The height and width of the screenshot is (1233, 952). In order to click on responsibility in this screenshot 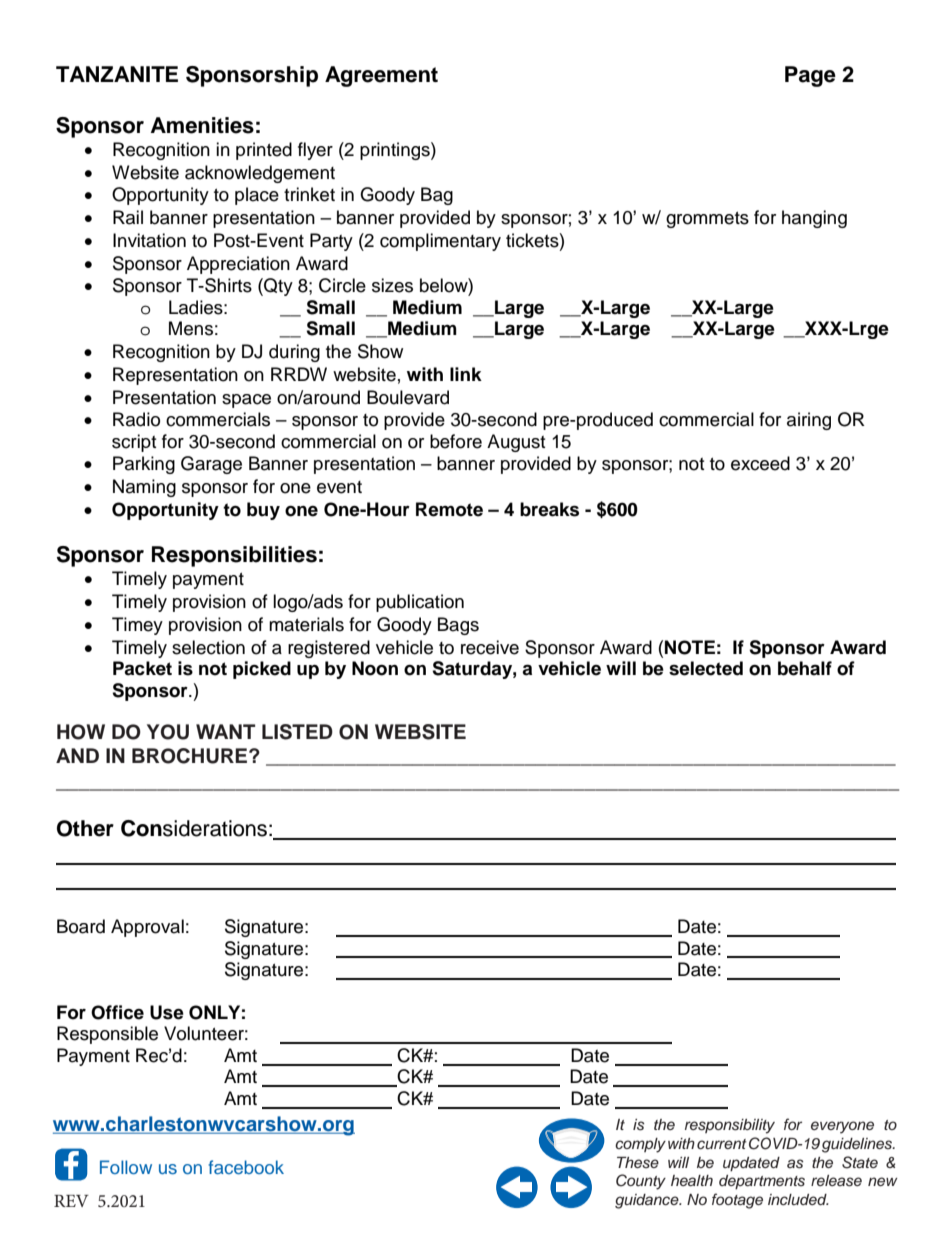, I will do `click(730, 1126)`.
